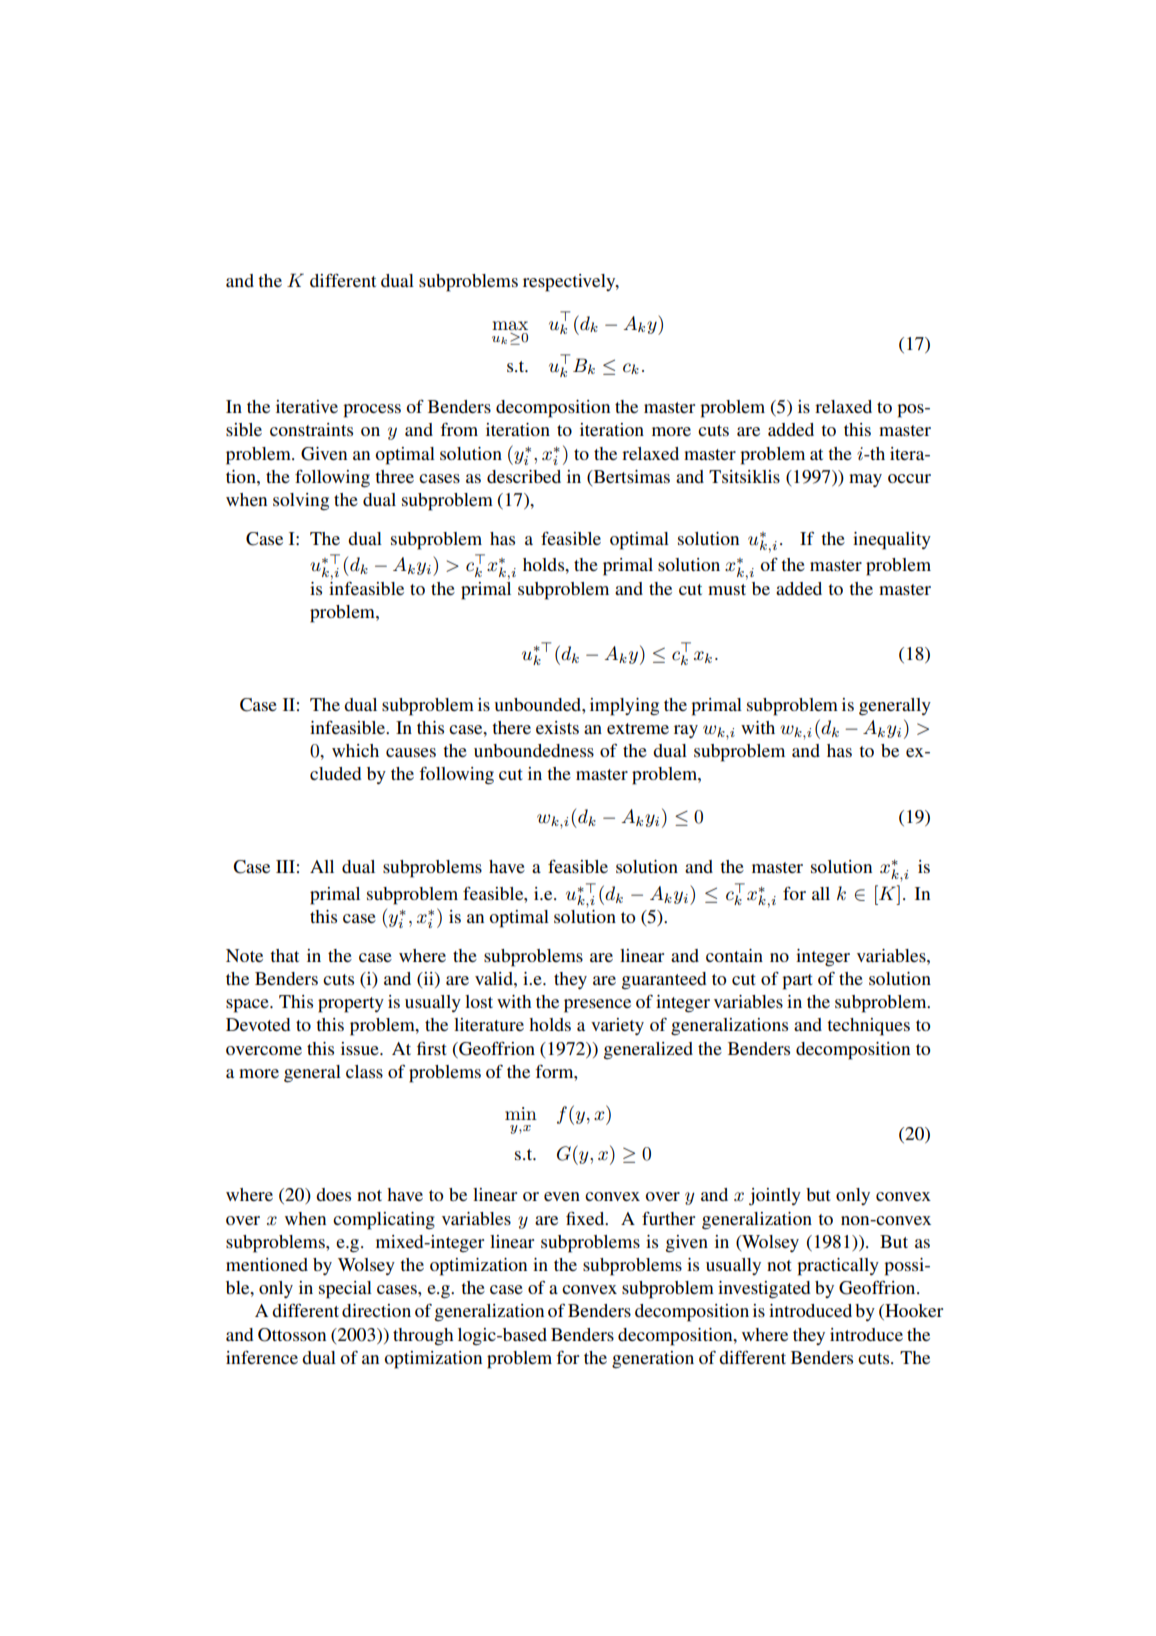 The width and height of the image is (1156, 1636). I want to click on inequality, so click(892, 541).
